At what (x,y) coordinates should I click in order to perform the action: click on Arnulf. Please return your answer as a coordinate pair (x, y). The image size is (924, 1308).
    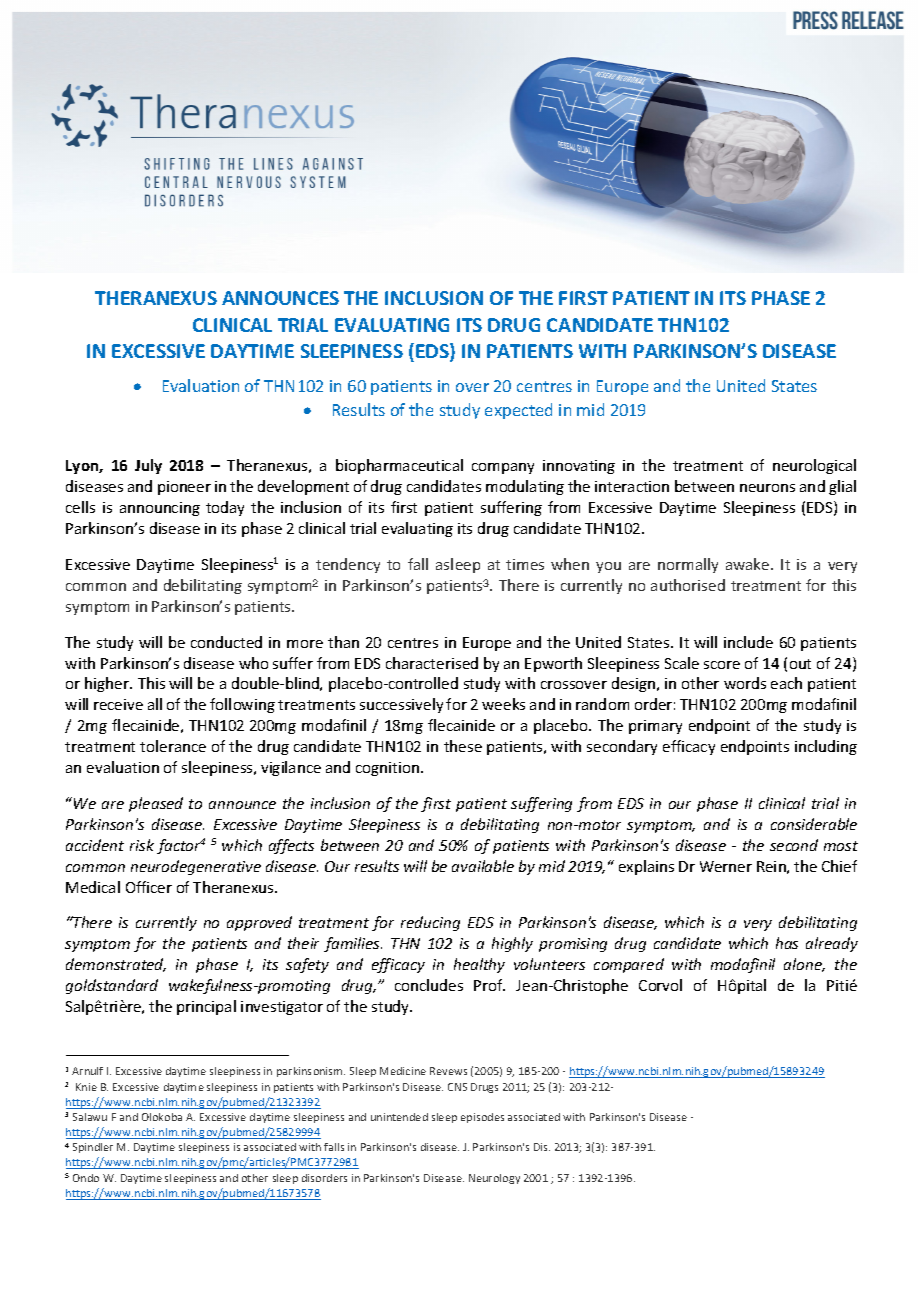
    Looking at the image, I should click on (87, 1071).
